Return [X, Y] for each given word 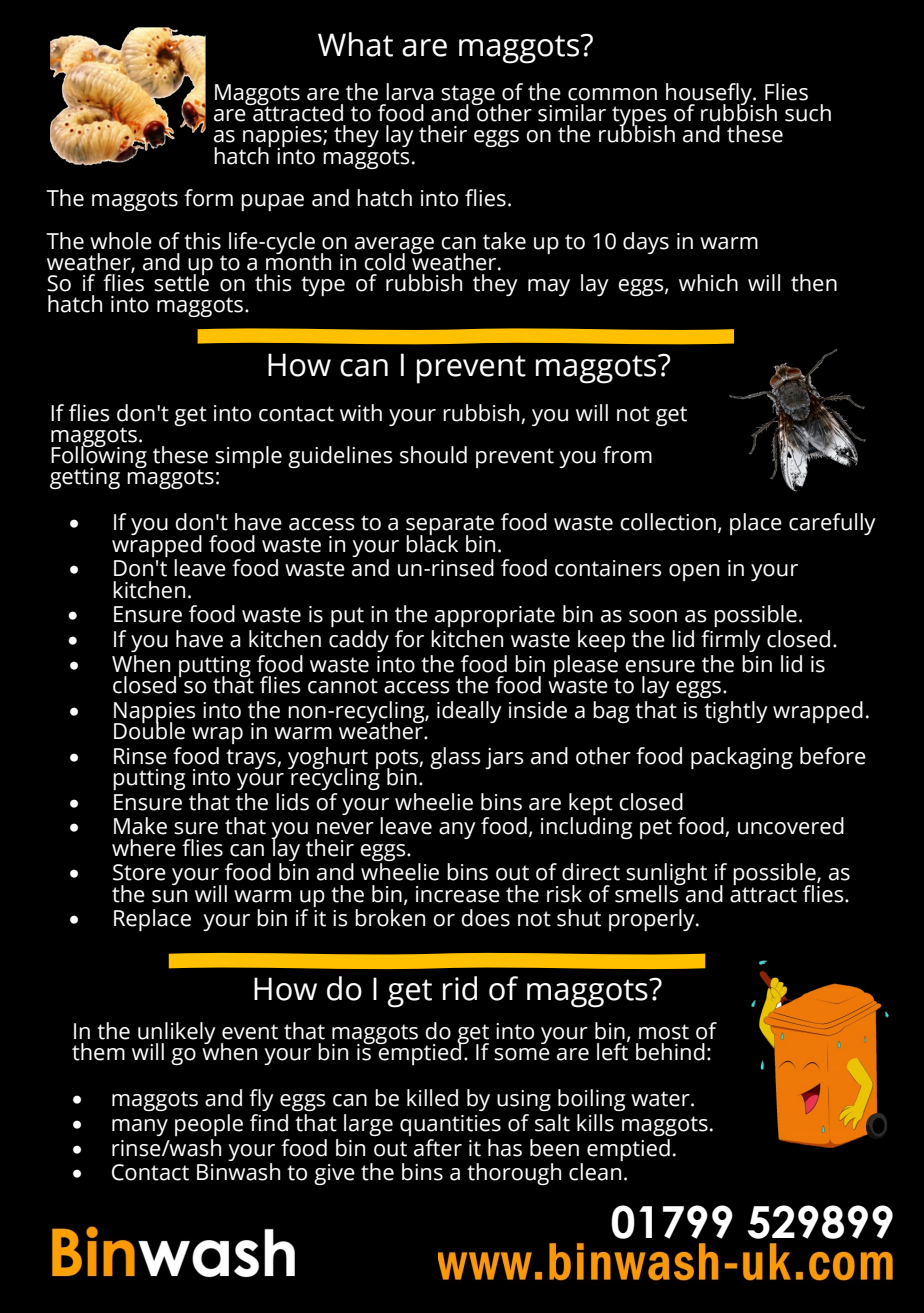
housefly [710, 95]
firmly [731, 641]
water [661, 1099]
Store [139, 872]
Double [149, 729]
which [708, 283]
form [208, 198]
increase [458, 894]
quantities [450, 1125]
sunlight [666, 875]
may [549, 287]
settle [181, 282]
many [140, 1127]
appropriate [495, 616]
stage [468, 96]
